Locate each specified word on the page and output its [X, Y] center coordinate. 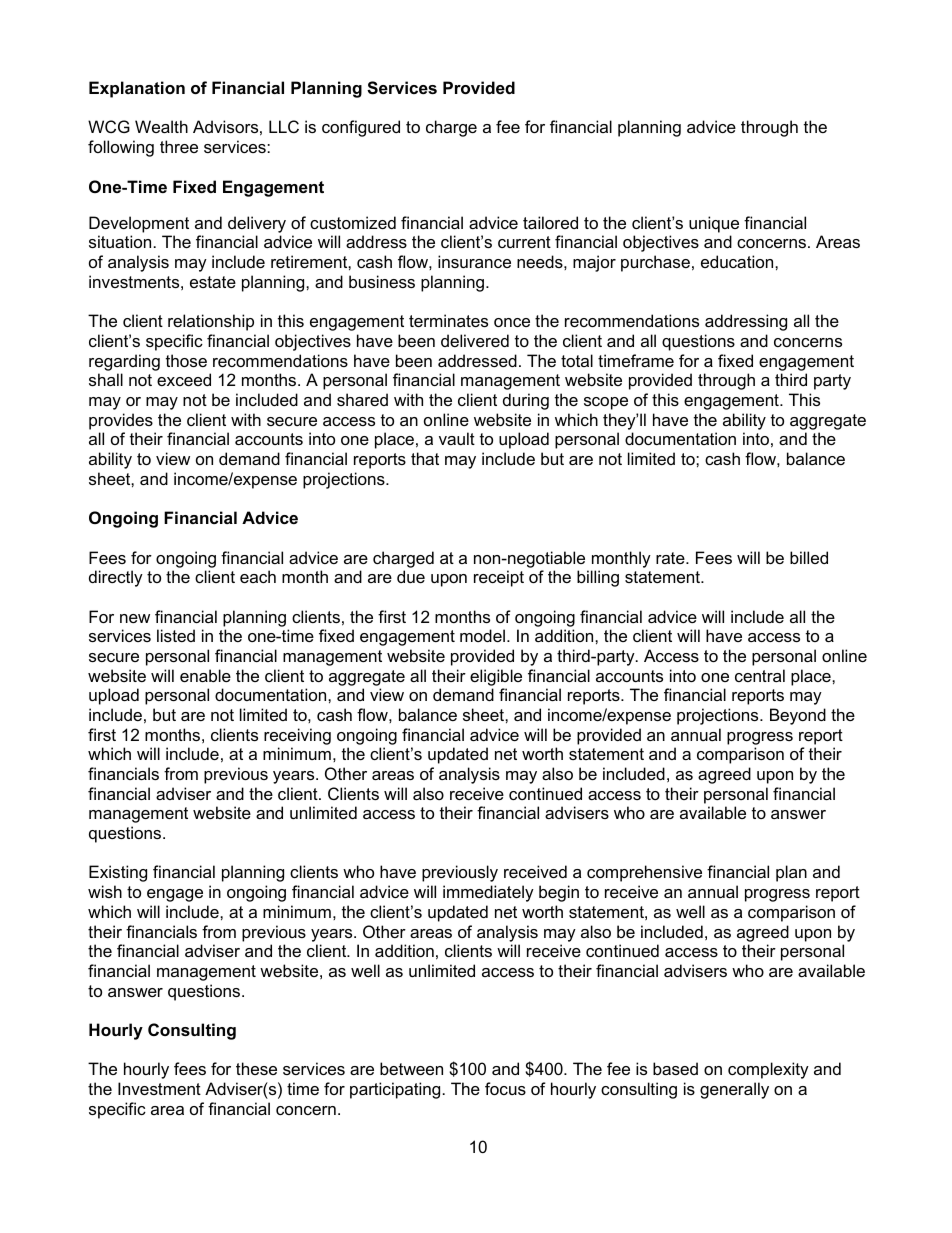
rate [671, 558]
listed [176, 635]
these [256, 1068]
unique [714, 224]
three [179, 146]
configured [361, 128]
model [482, 635]
